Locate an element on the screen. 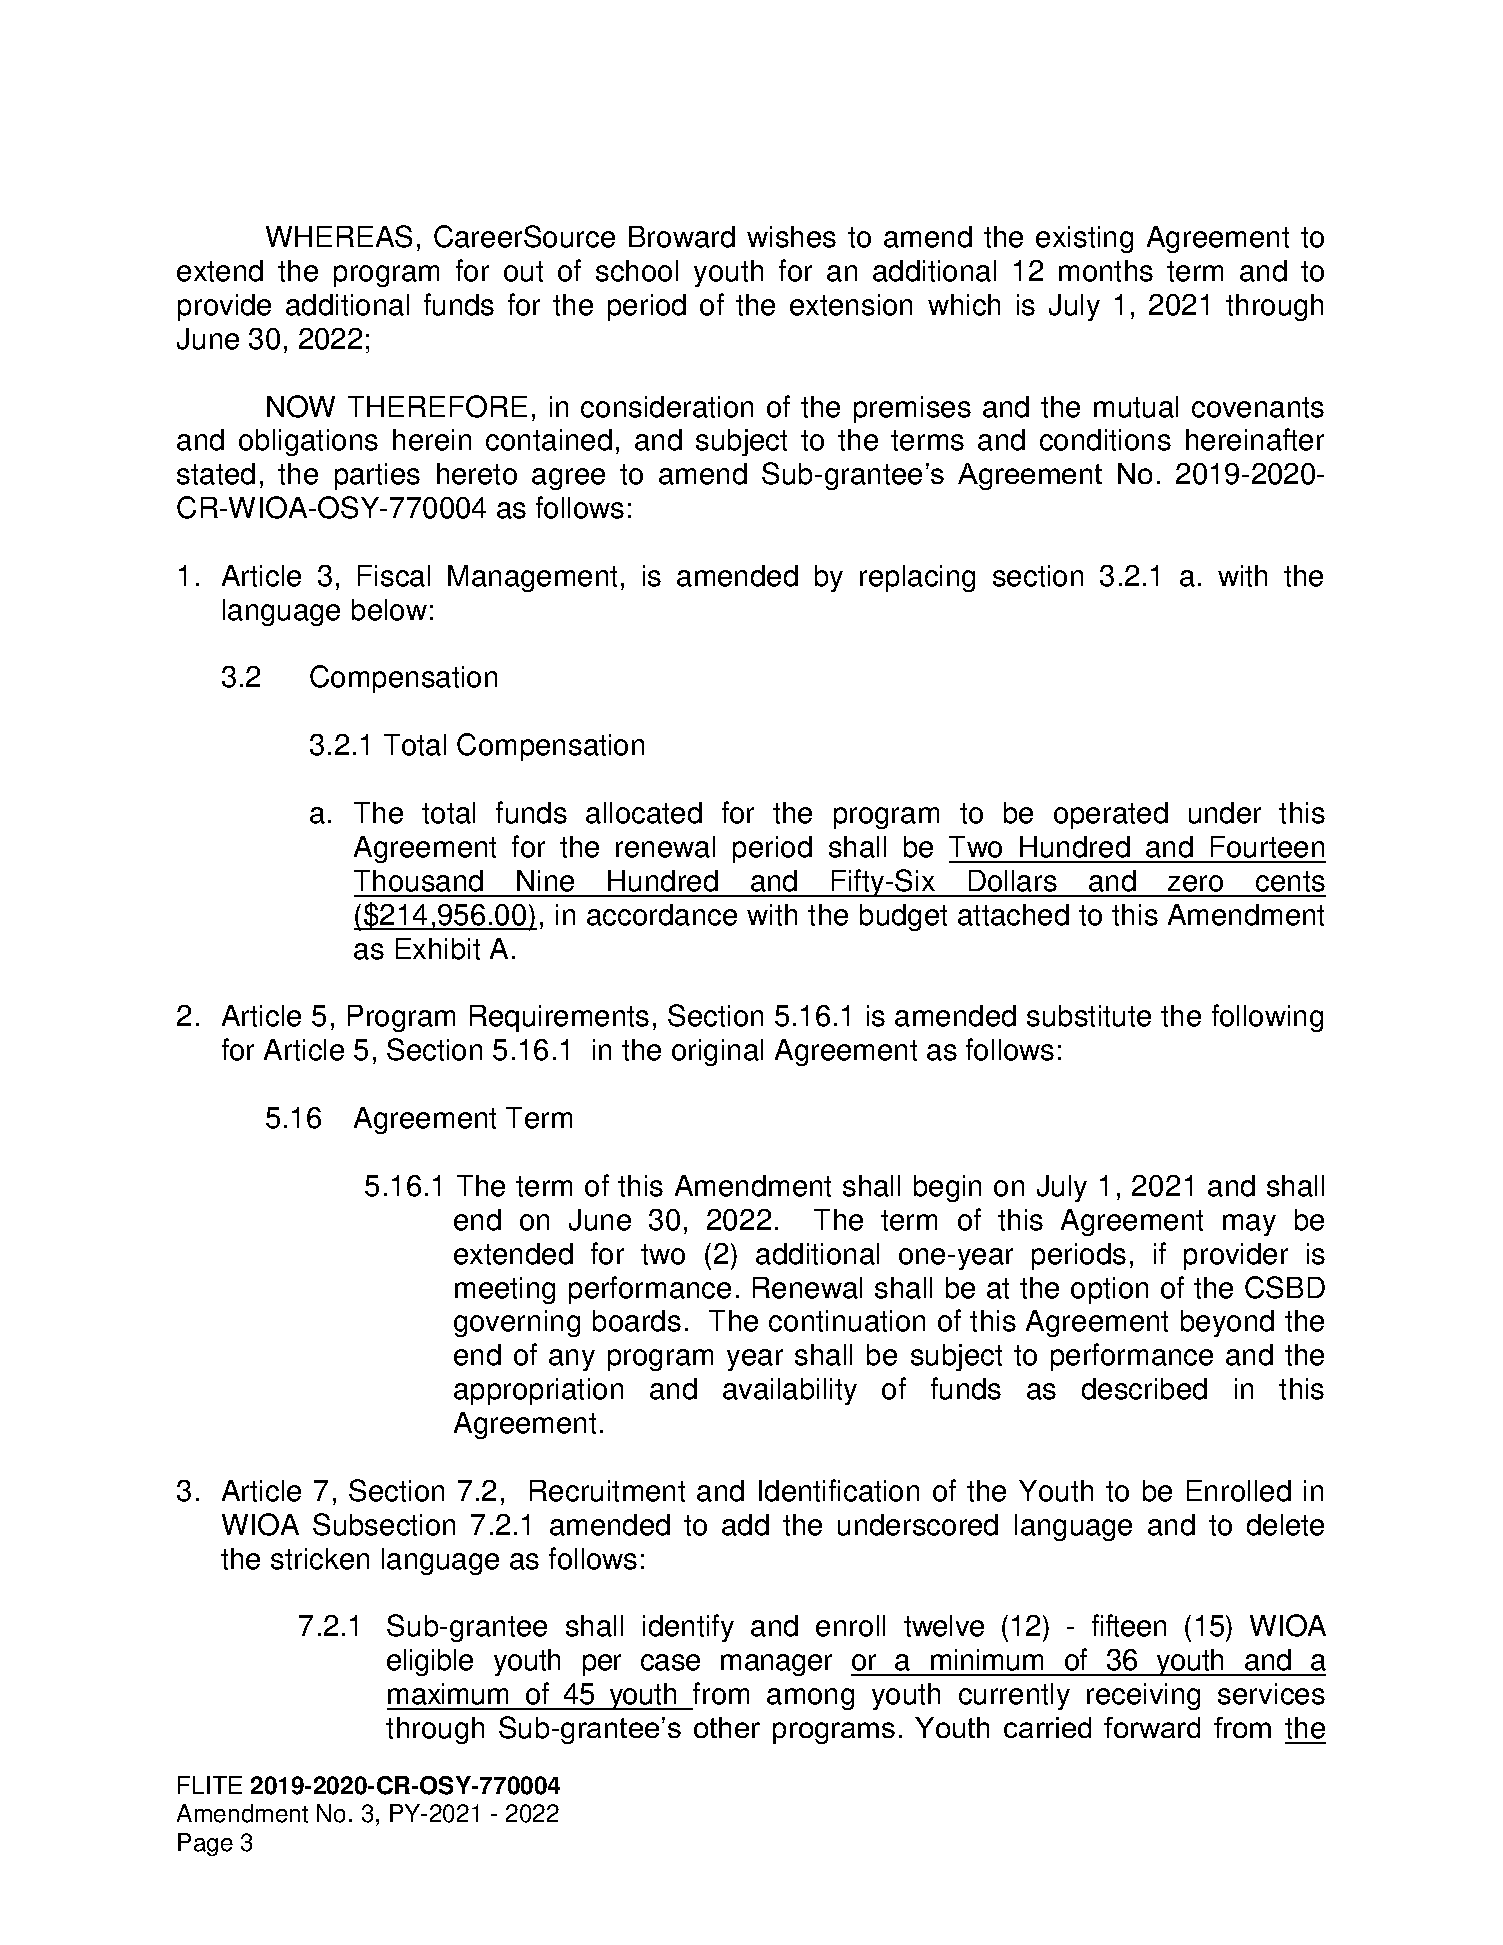 The height and width of the screenshot is (1945, 1503). months is located at coordinates (1106, 271).
